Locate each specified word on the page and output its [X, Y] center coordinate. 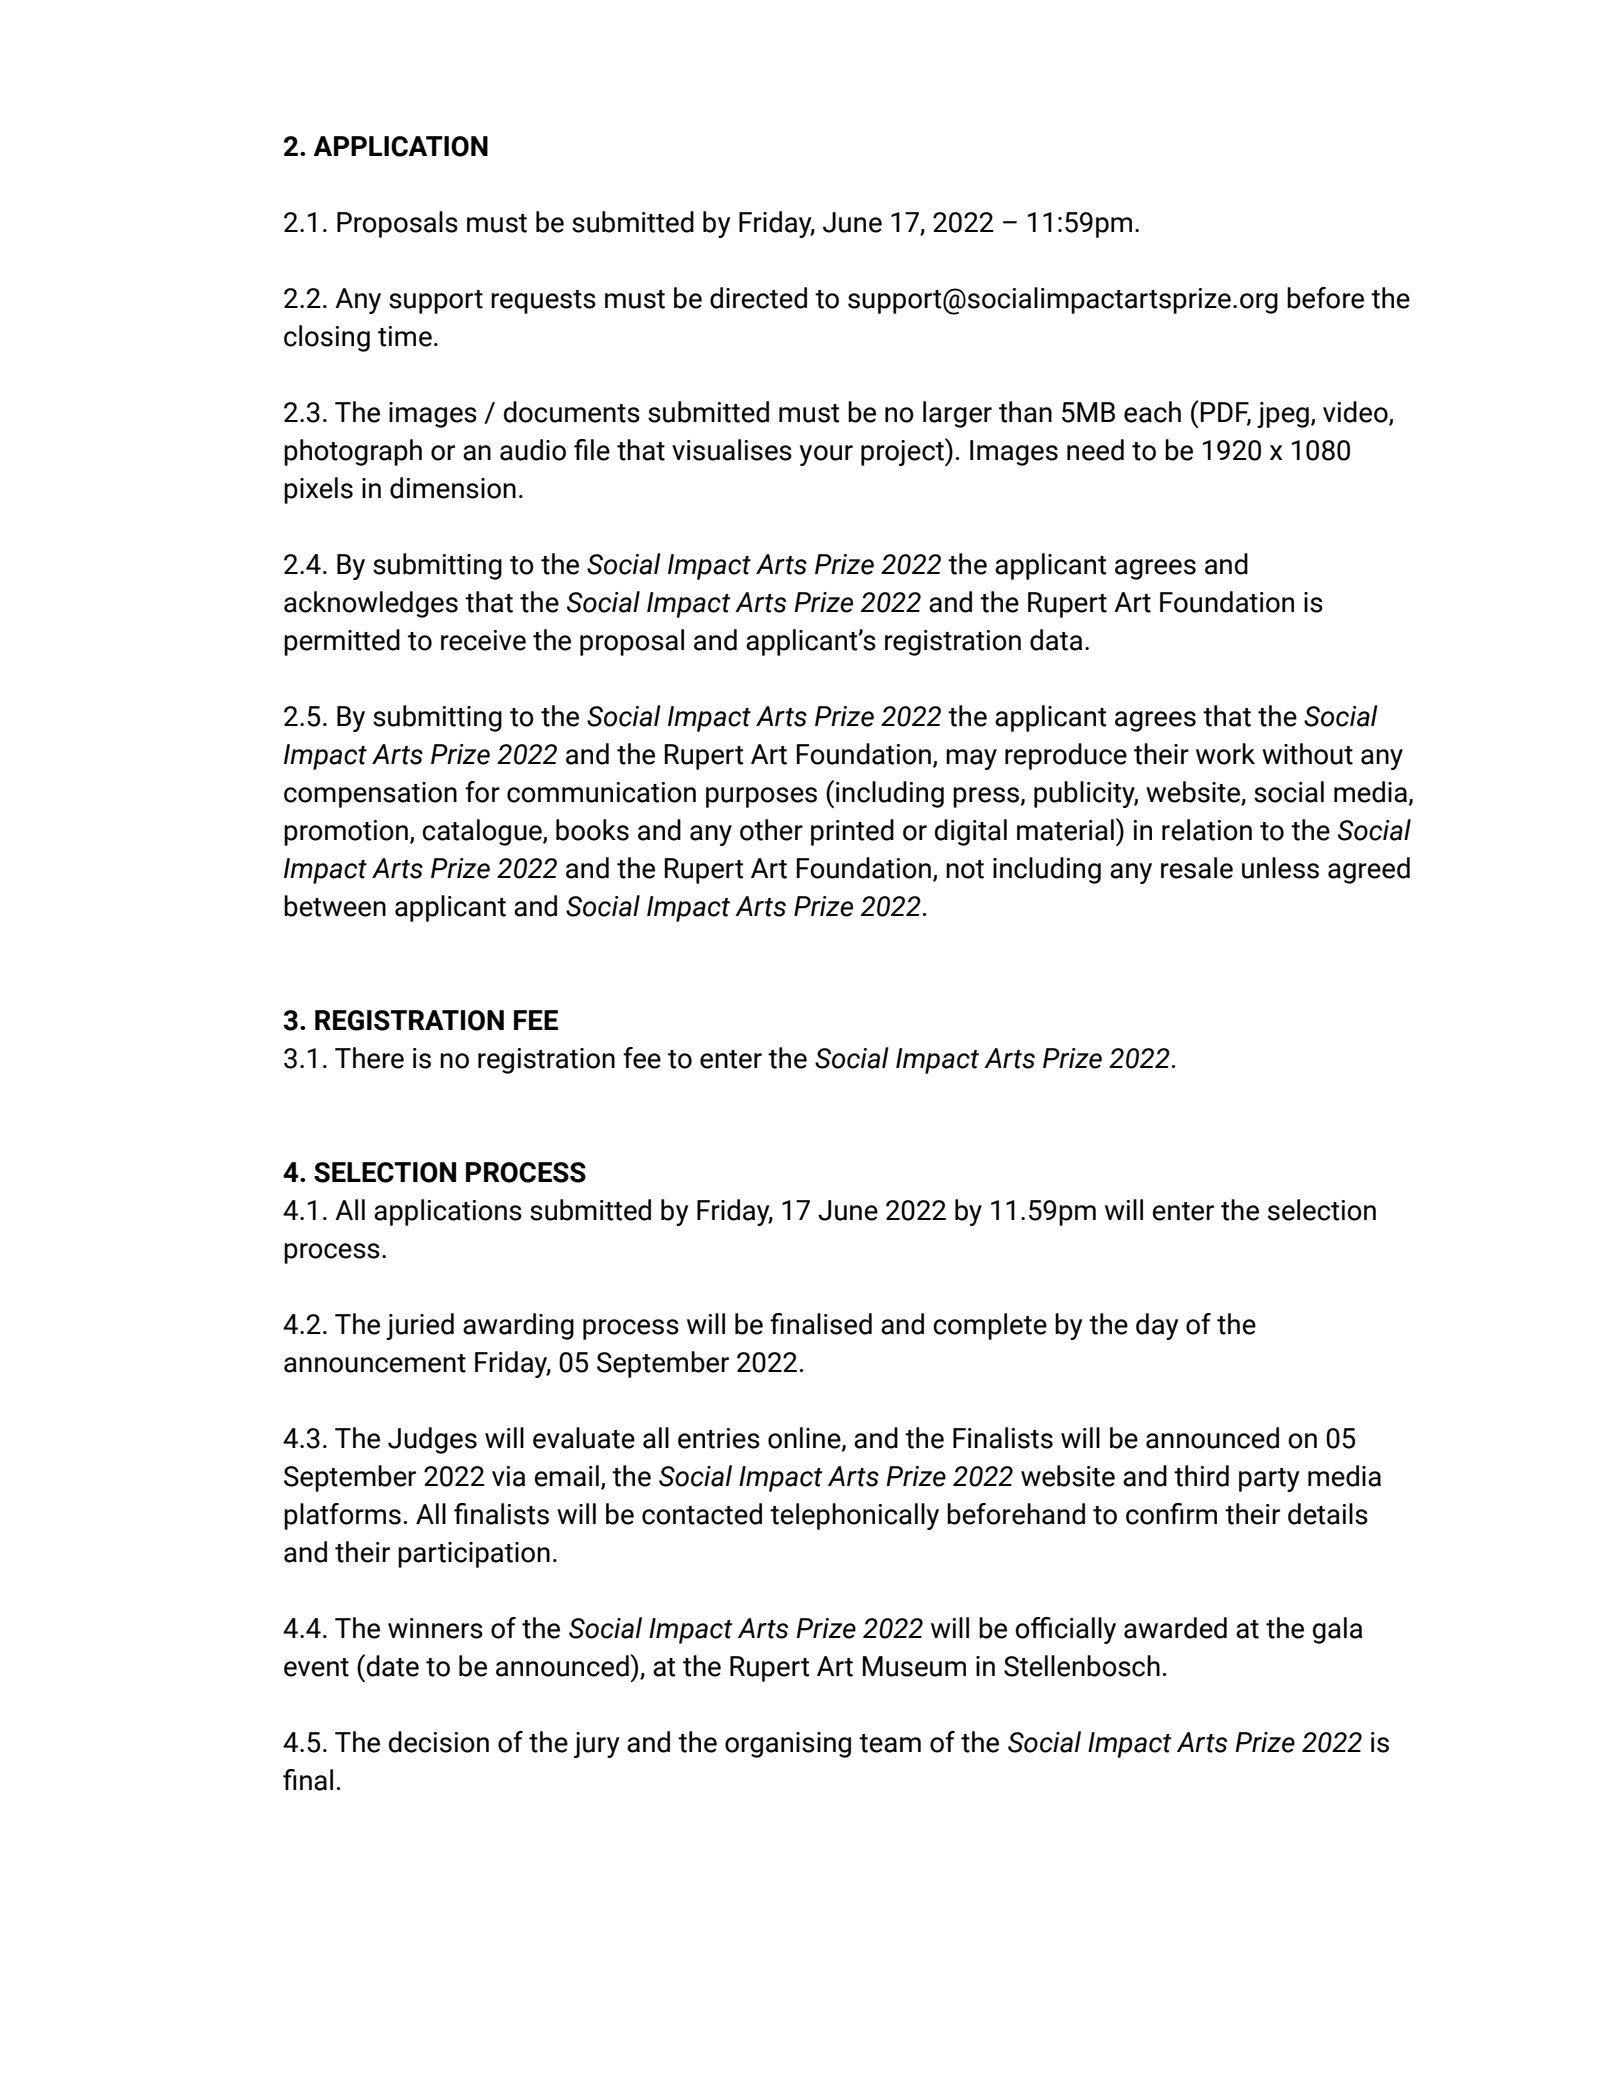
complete [990, 1326]
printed [852, 832]
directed [758, 298]
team [890, 1743]
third [1201, 1476]
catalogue [483, 832]
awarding [518, 1326]
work [1225, 754]
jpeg [1283, 415]
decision [439, 1742]
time [405, 336]
